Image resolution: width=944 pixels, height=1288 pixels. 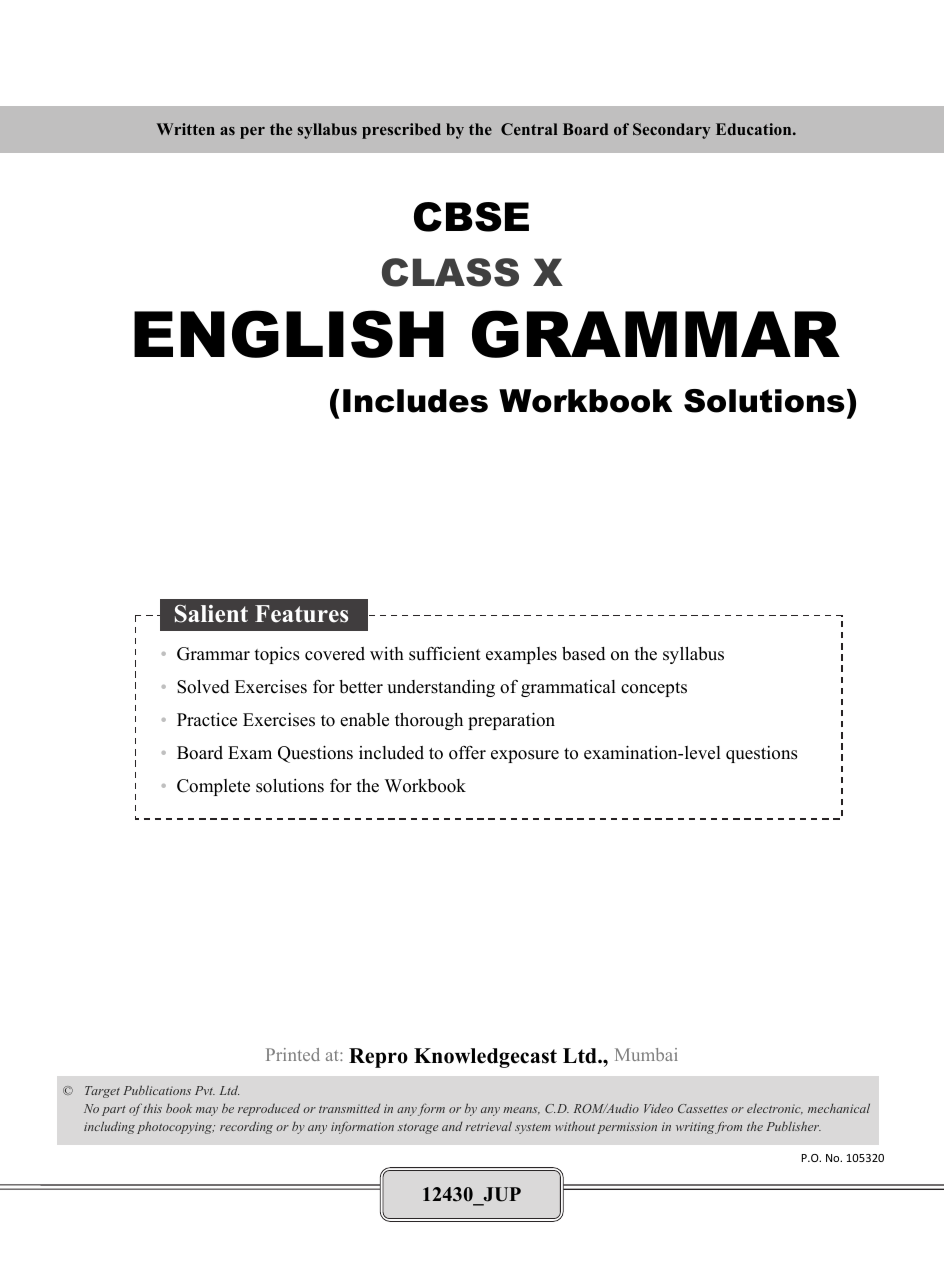 I want to click on Written, so click(x=186, y=129).
